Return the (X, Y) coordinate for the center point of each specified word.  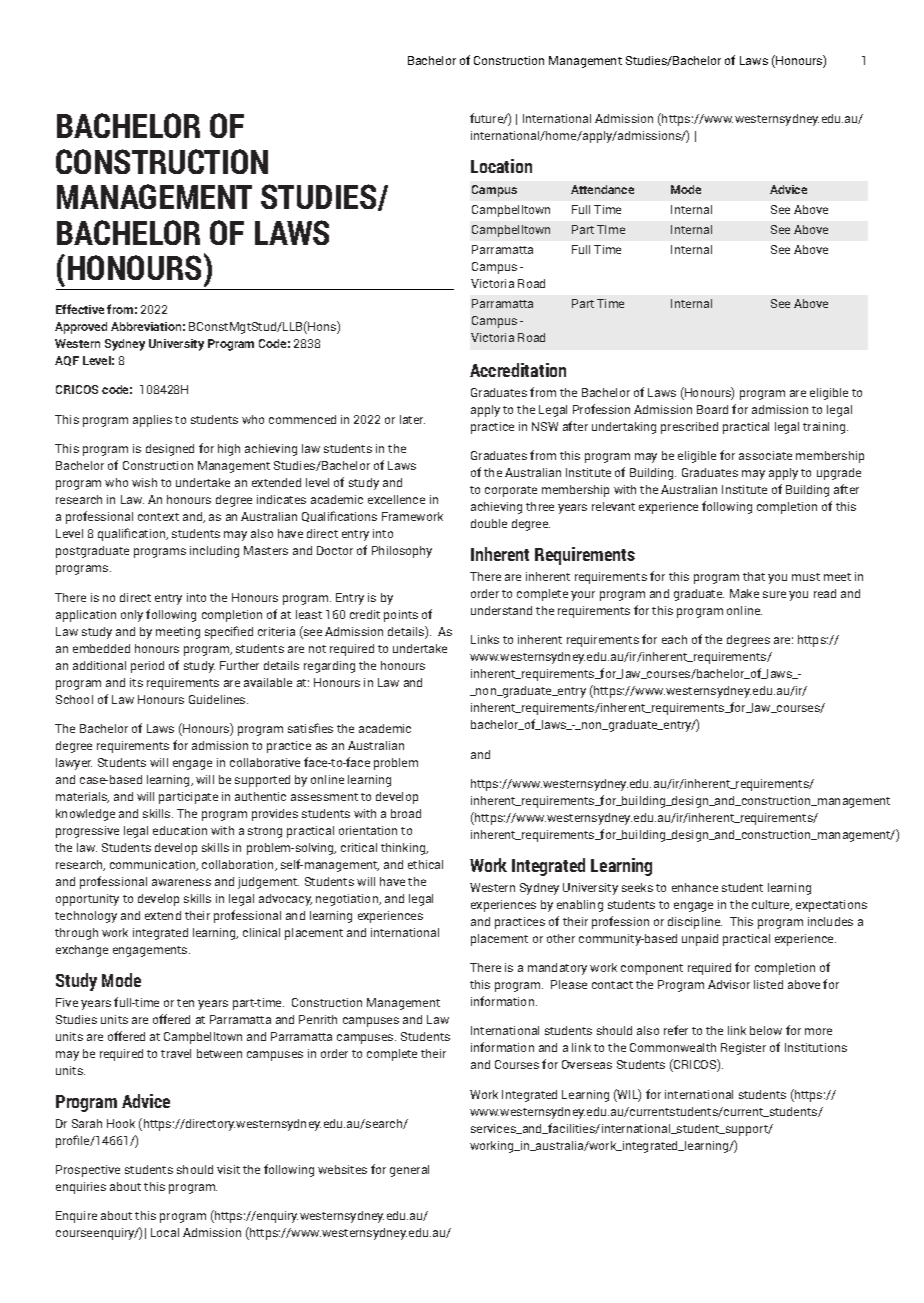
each (674, 639)
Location (501, 166)
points (401, 616)
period (147, 667)
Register (743, 1049)
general (409, 1171)
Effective (80, 309)
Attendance (602, 189)
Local (165, 1232)
